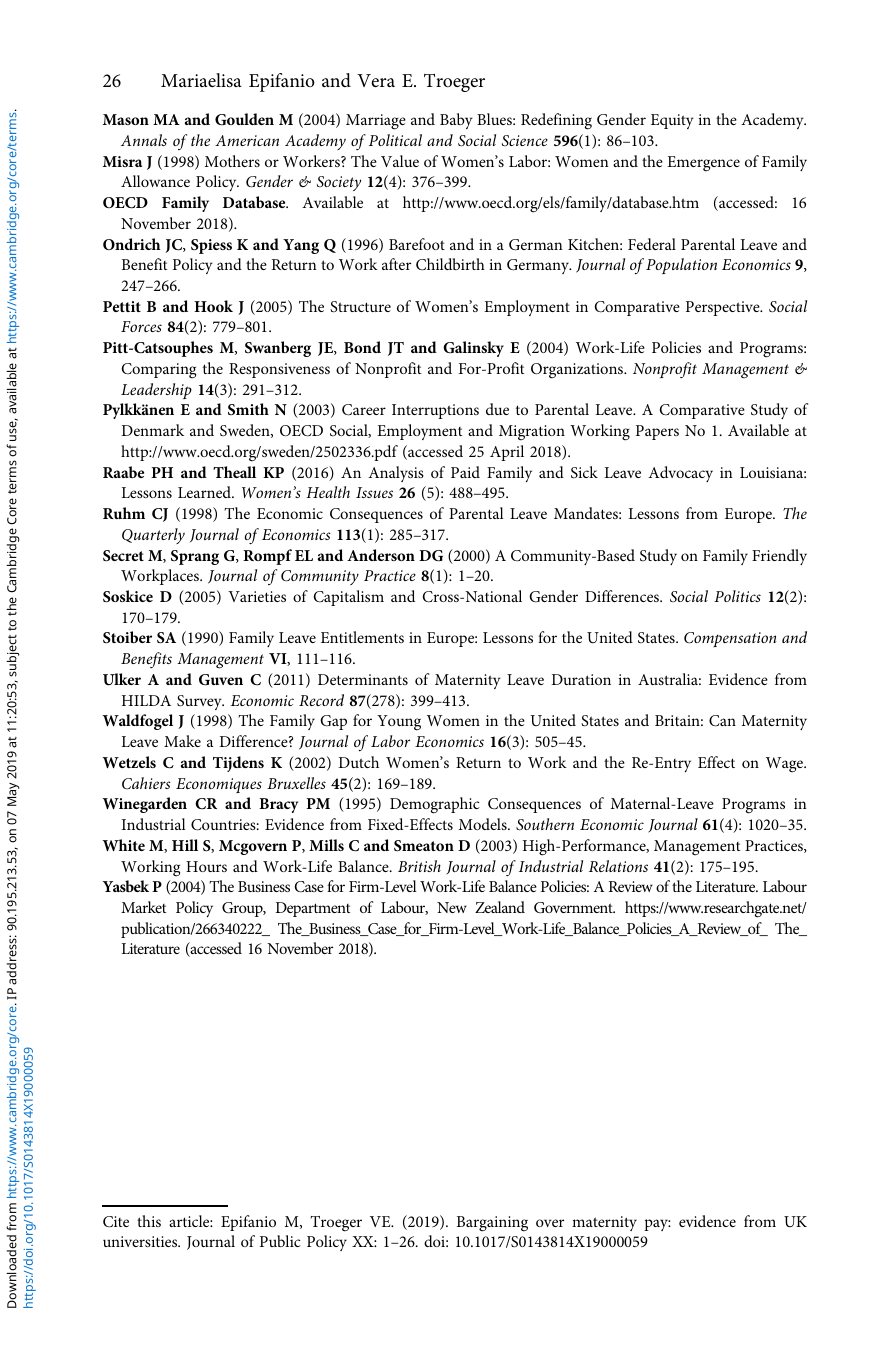  What do you see at coordinates (156, 391) in the document?
I see `Leadership` at bounding box center [156, 391].
